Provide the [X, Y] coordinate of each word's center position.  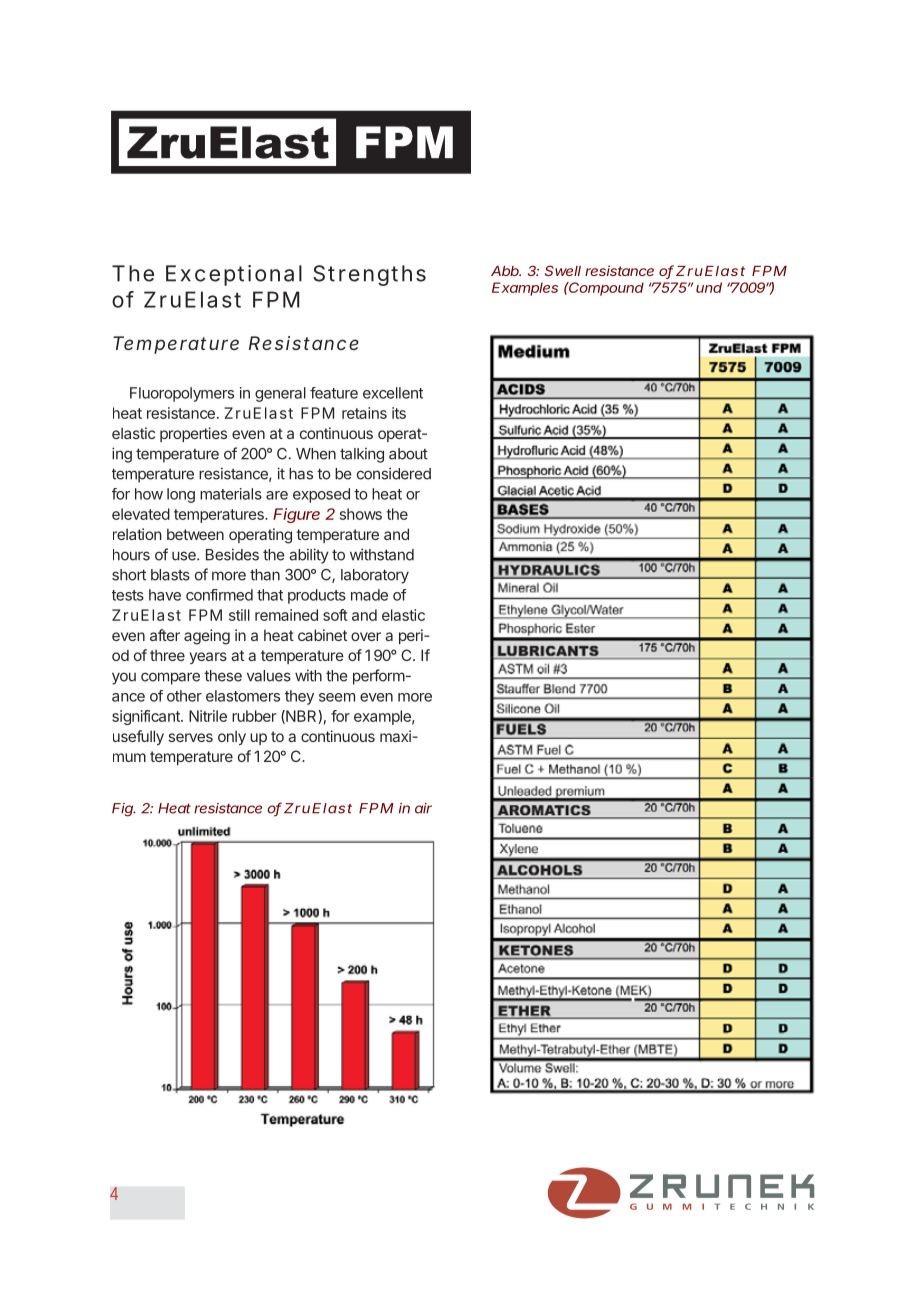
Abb [506, 271]
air [423, 808]
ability [309, 556]
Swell [563, 270]
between [195, 534]
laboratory [375, 576]
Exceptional [234, 275]
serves [191, 737]
